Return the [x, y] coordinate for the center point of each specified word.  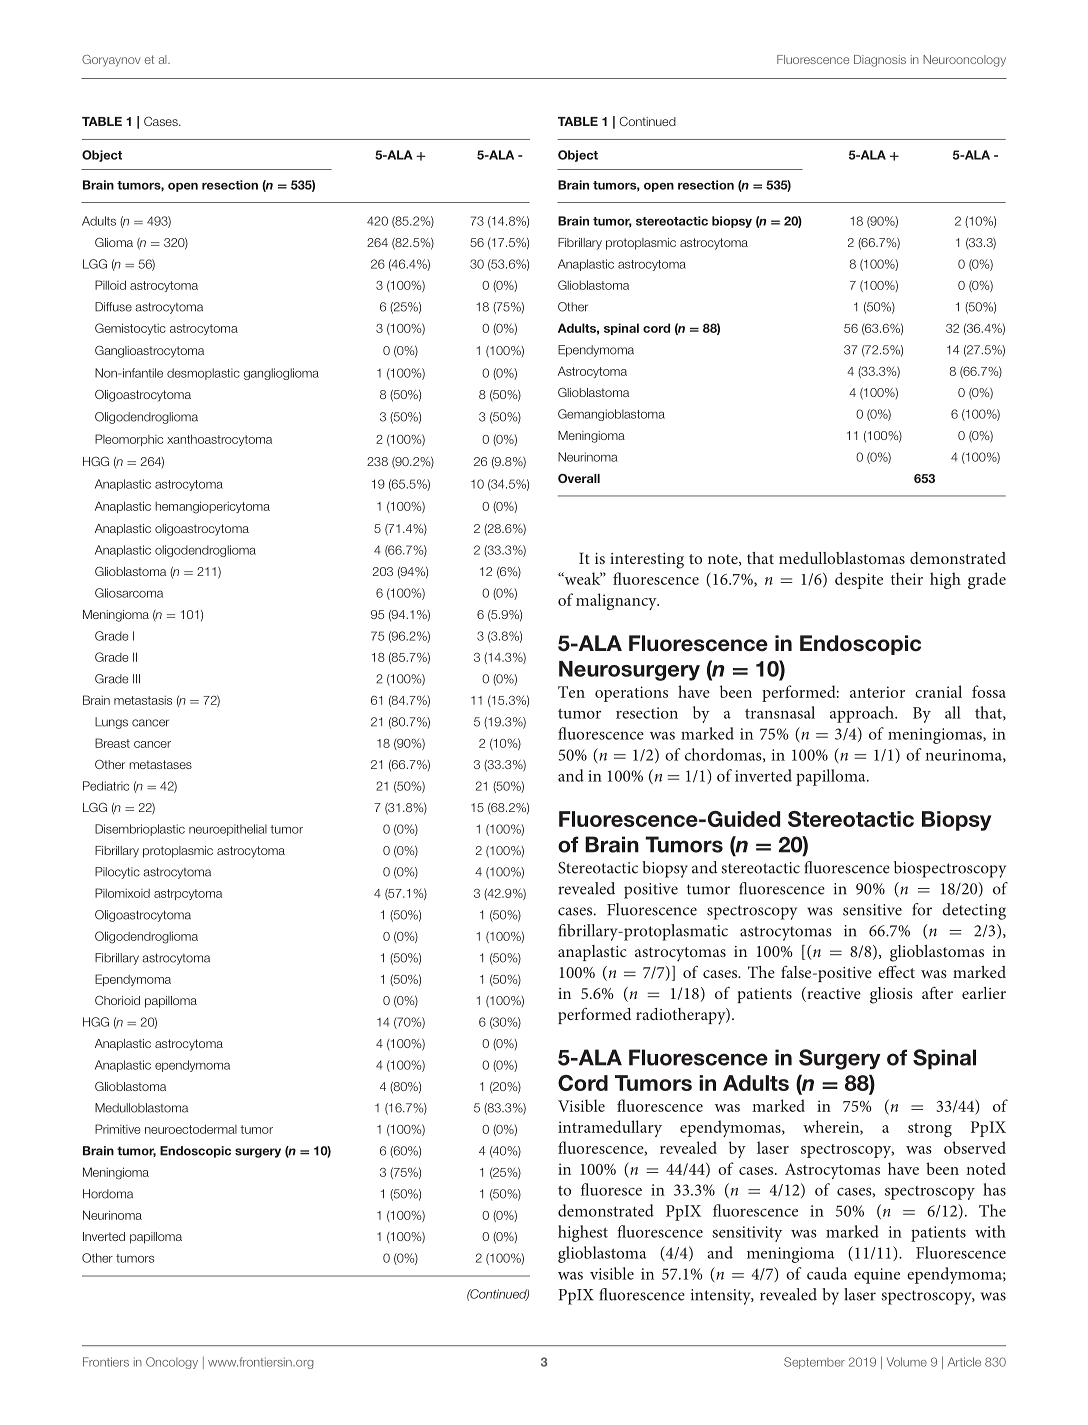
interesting [647, 561]
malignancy [617, 601]
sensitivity [747, 1234]
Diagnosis [880, 61]
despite [859, 580]
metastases [160, 764]
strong [930, 1130]
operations [631, 694]
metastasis [143, 700]
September [814, 1363]
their [907, 578]
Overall [579, 478]
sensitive [872, 910]
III [136, 678]
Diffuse [113, 307]
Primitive [117, 1129]
